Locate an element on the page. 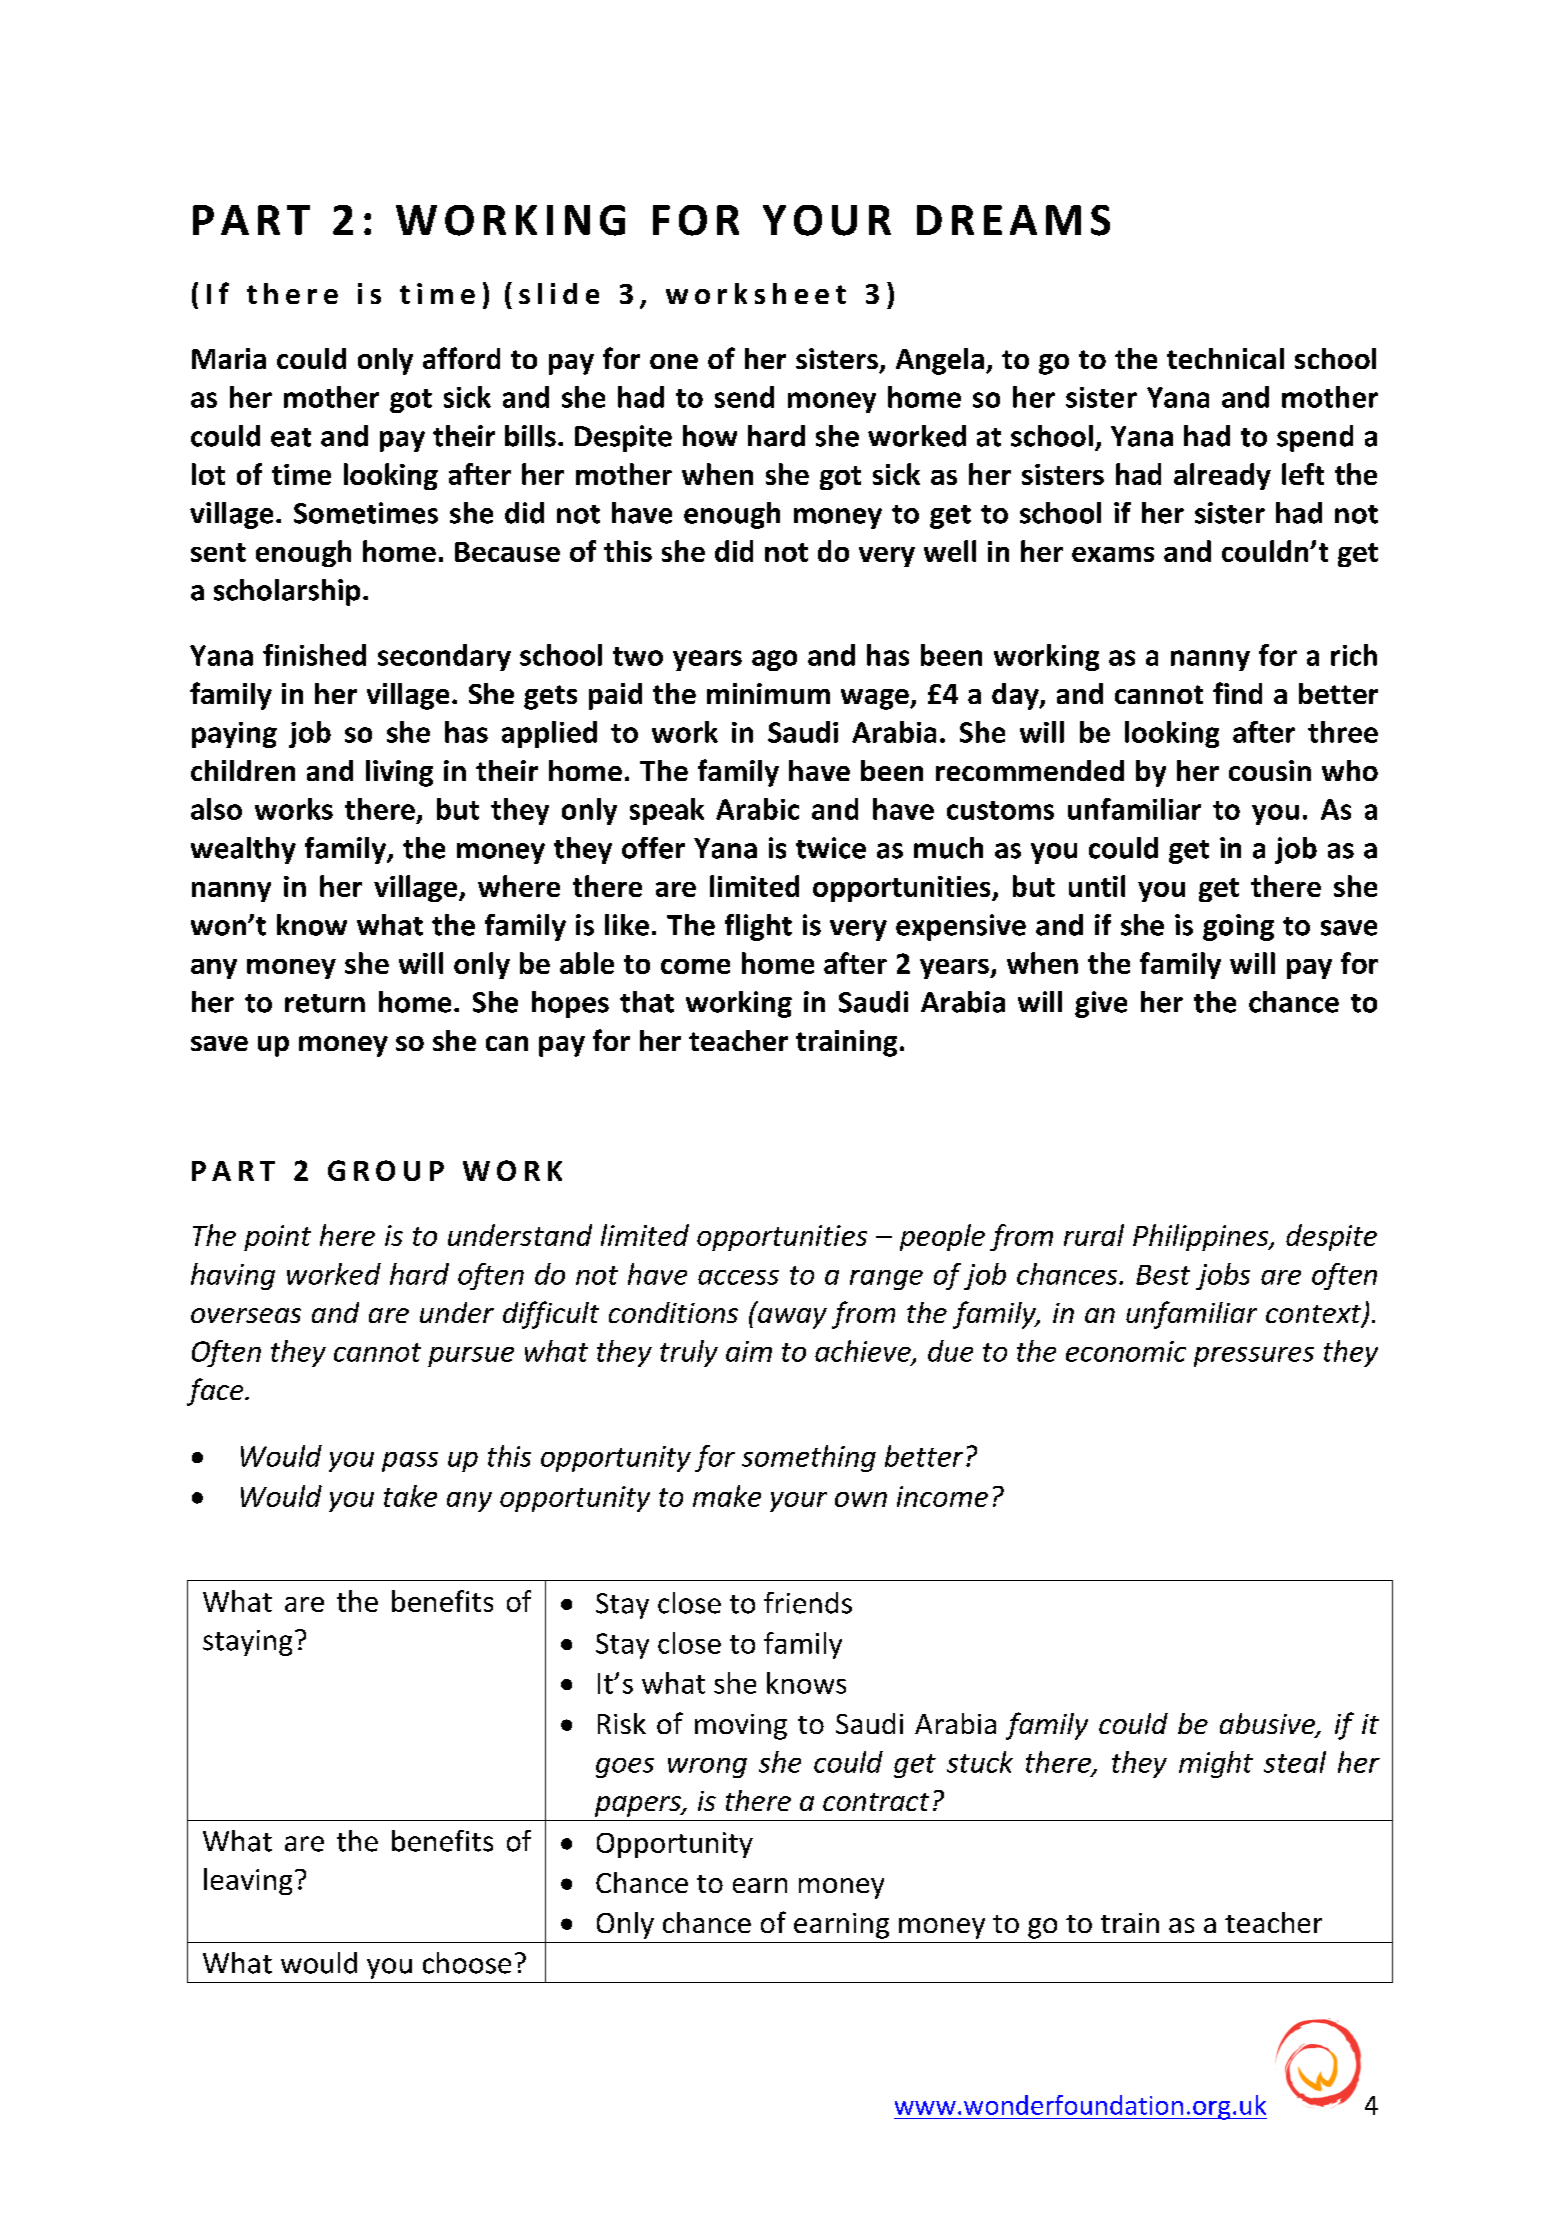 Image resolution: width=1567 pixels, height=2217 pixels. access is located at coordinates (738, 1277).
